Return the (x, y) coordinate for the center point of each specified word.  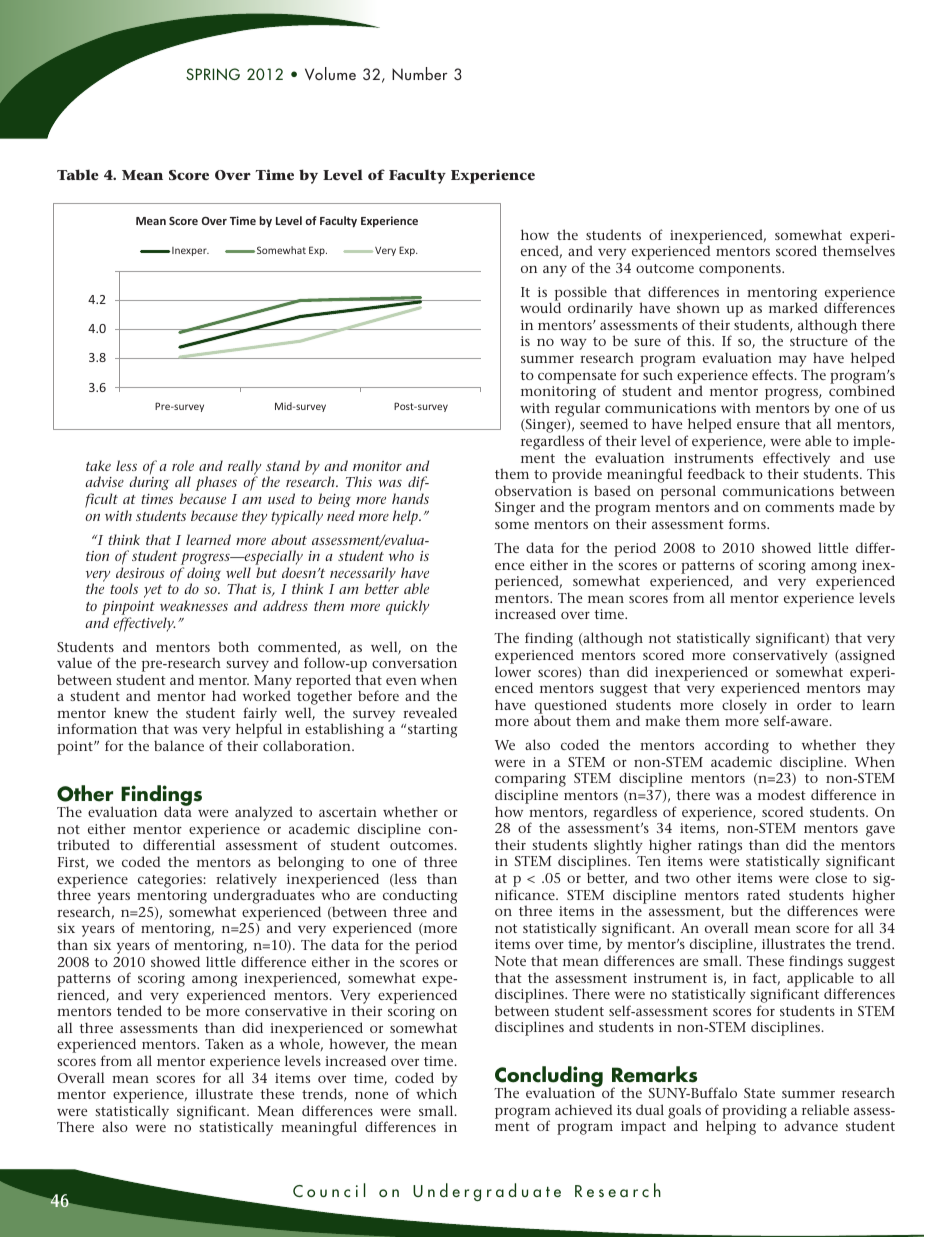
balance (179, 745)
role (183, 465)
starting (432, 731)
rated (763, 894)
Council (329, 1190)
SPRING (213, 74)
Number (420, 73)
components (741, 270)
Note (510, 961)
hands (410, 498)
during (149, 483)
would (540, 307)
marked (793, 307)
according (737, 748)
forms (748, 523)
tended (139, 1010)
